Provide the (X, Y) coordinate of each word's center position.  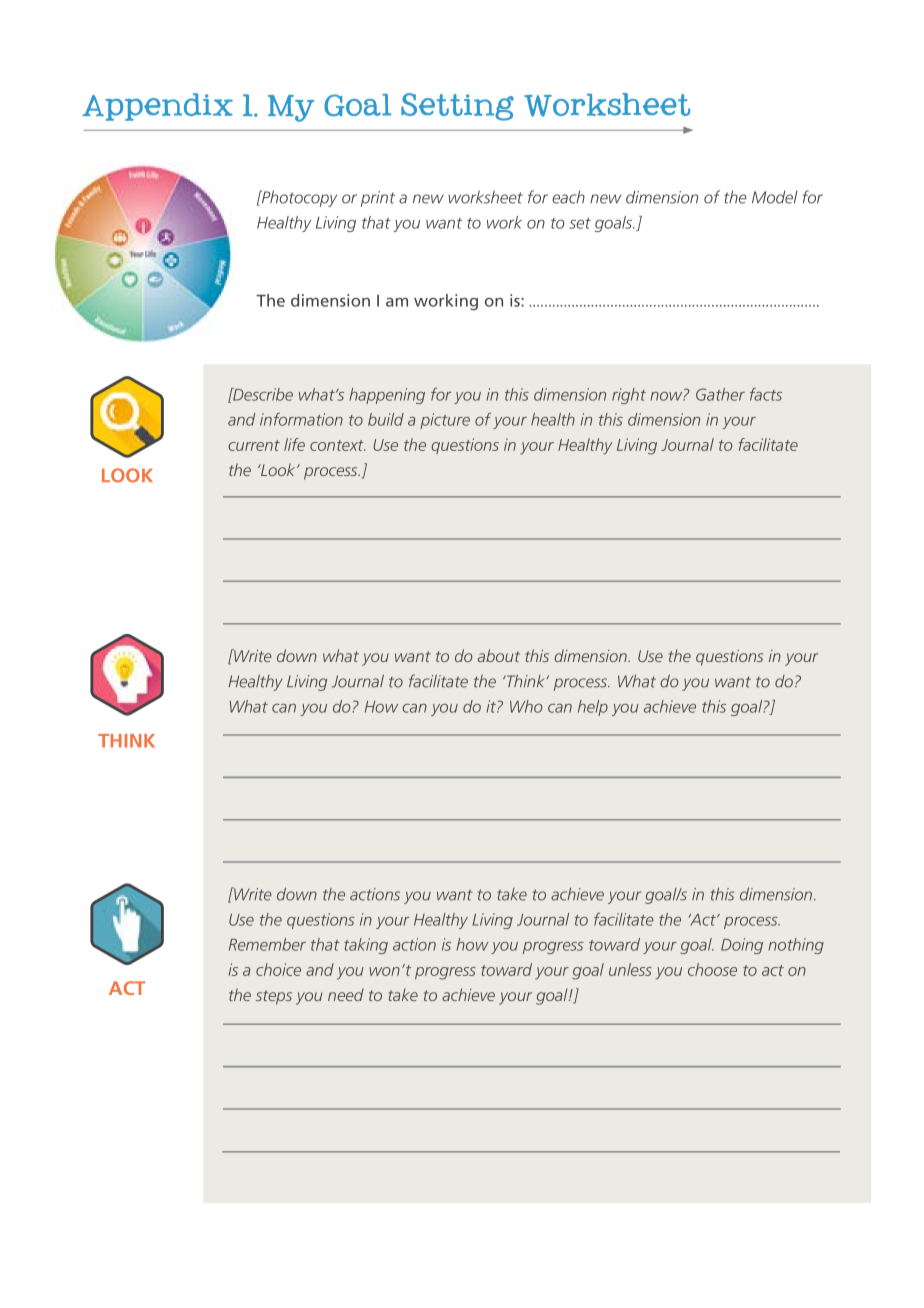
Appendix (157, 107)
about (499, 655)
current (254, 445)
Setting (457, 107)
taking (366, 946)
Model (775, 197)
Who (526, 706)
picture (445, 421)
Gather (720, 394)
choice (278, 969)
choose (712, 969)
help (593, 708)
